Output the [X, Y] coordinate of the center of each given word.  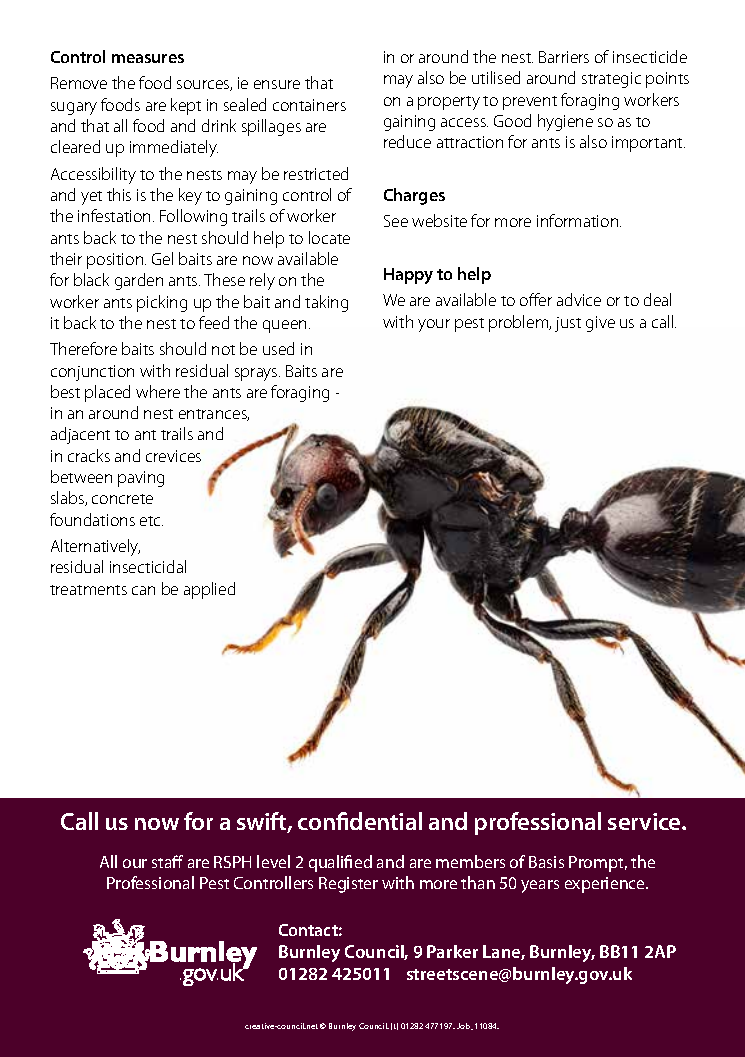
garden [139, 281]
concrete [122, 499]
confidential [360, 821]
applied [209, 590]
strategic [611, 80]
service [645, 821]
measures [148, 58]
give [600, 324]
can [143, 590]
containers [309, 105]
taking [326, 303]
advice [579, 299]
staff [167, 861]
